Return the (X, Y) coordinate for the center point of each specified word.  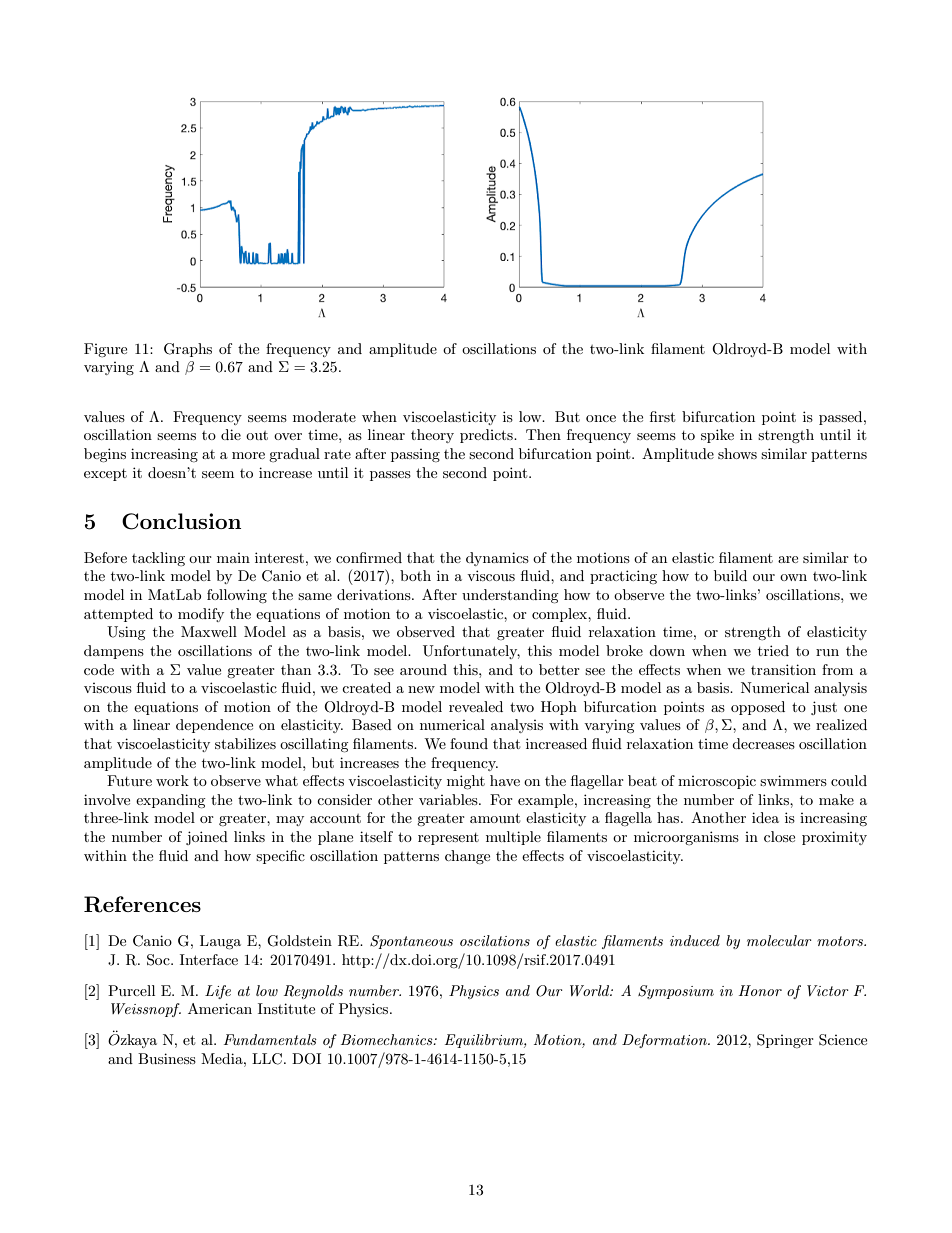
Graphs (188, 350)
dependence (214, 726)
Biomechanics (388, 1039)
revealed (476, 706)
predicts (487, 436)
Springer (785, 1041)
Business (167, 1058)
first (662, 416)
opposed (758, 708)
